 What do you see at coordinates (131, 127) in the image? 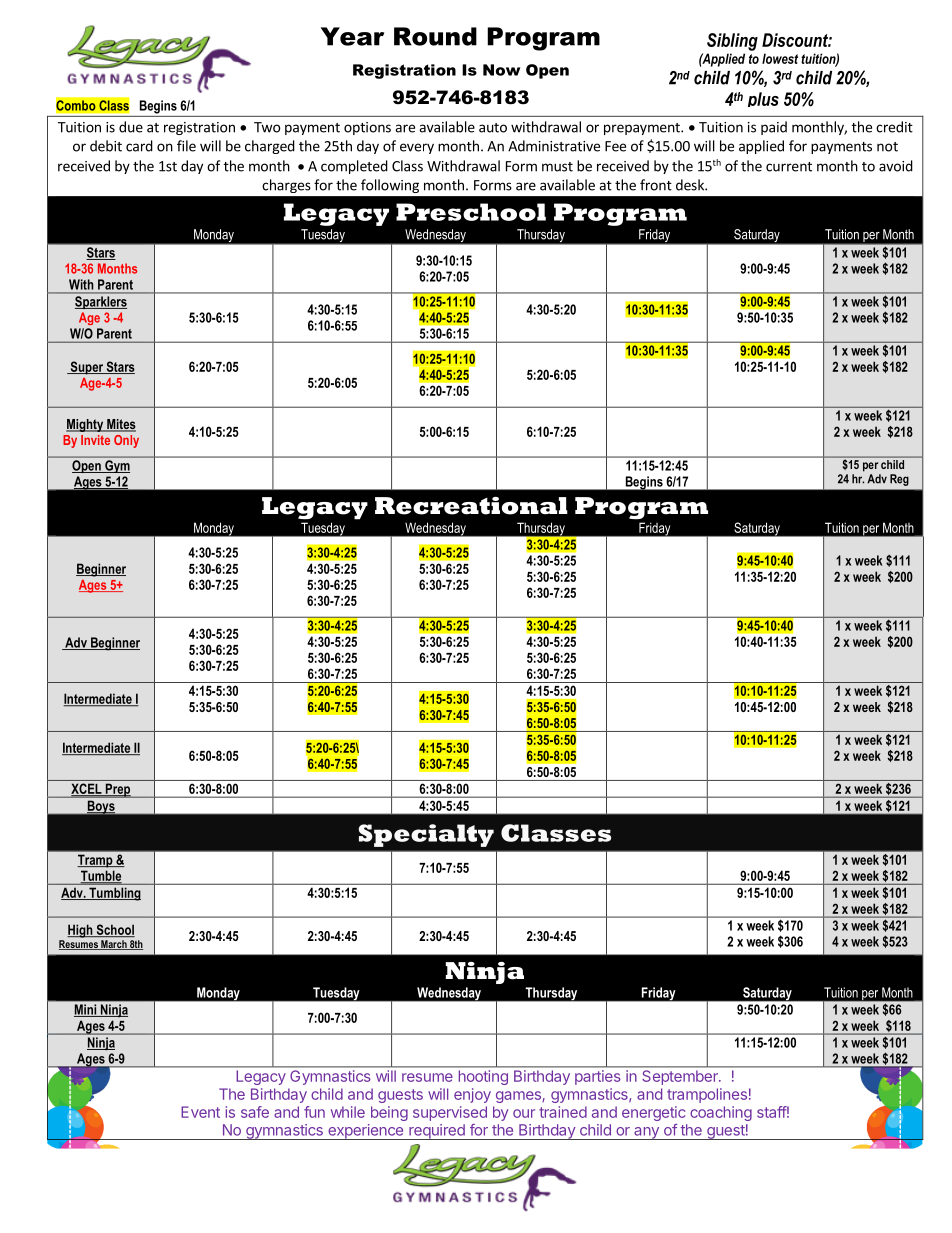
I see `due` at bounding box center [131, 127].
